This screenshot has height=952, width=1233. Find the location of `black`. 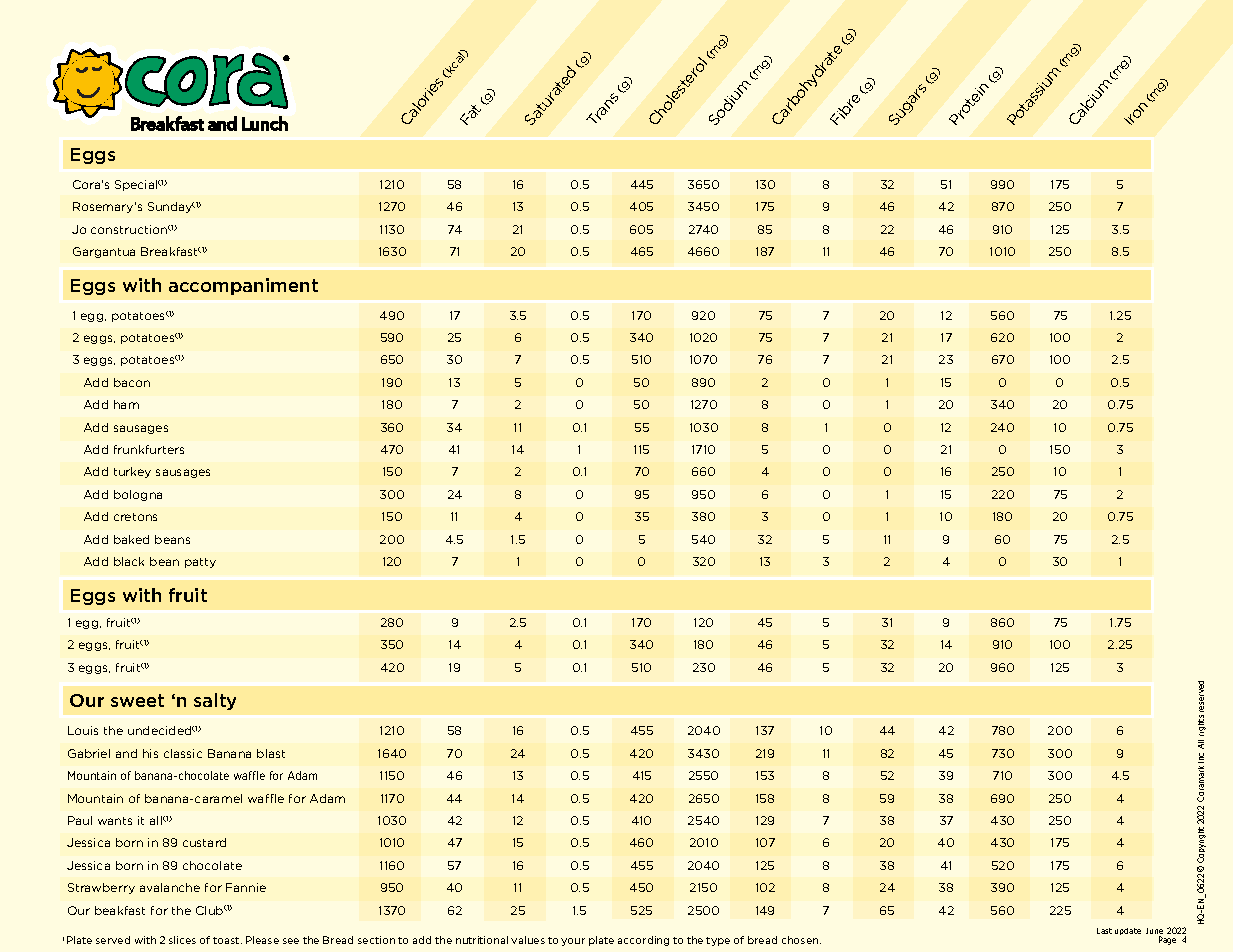

black is located at coordinates (129, 561).
